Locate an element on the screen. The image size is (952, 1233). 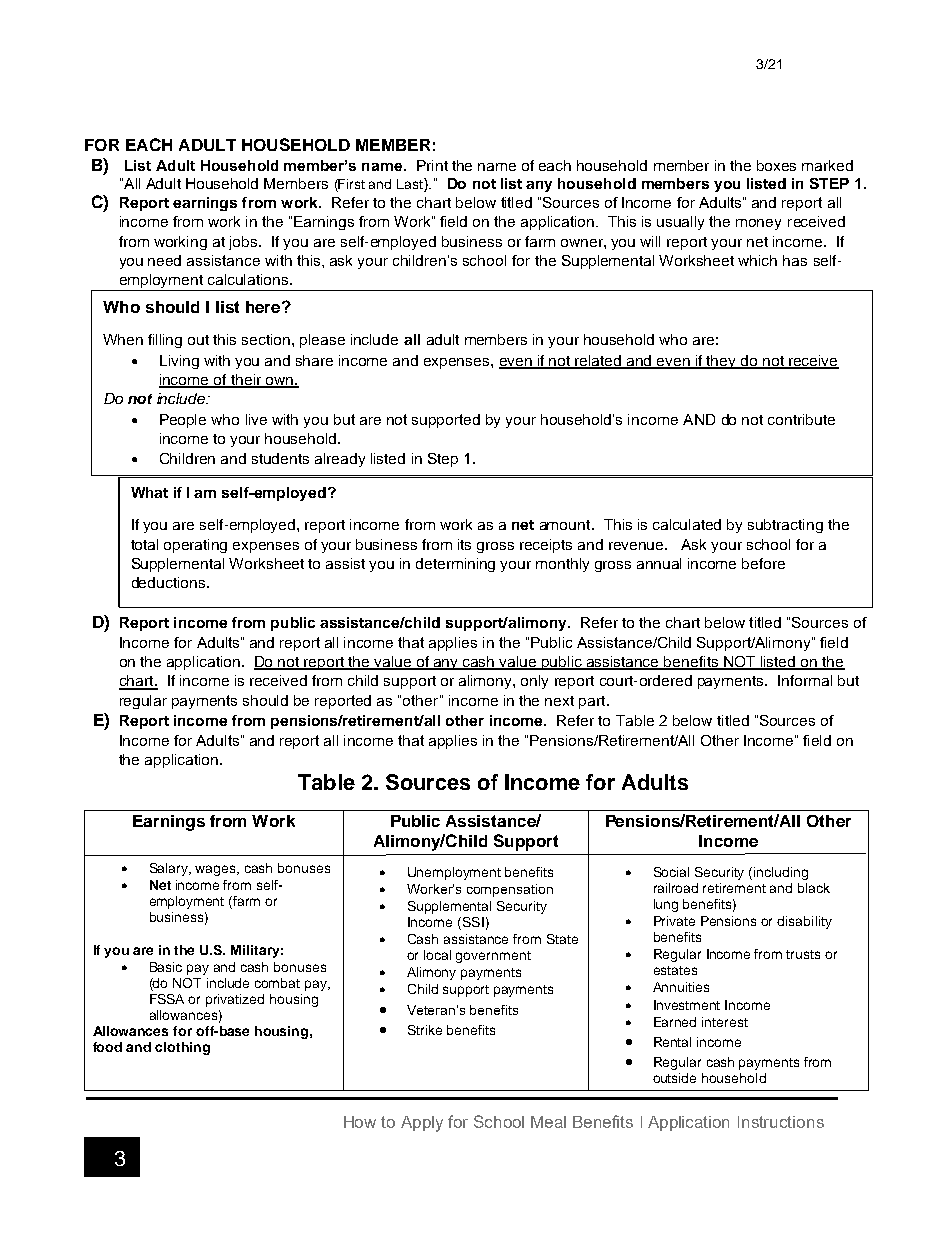
money is located at coordinates (758, 224).
